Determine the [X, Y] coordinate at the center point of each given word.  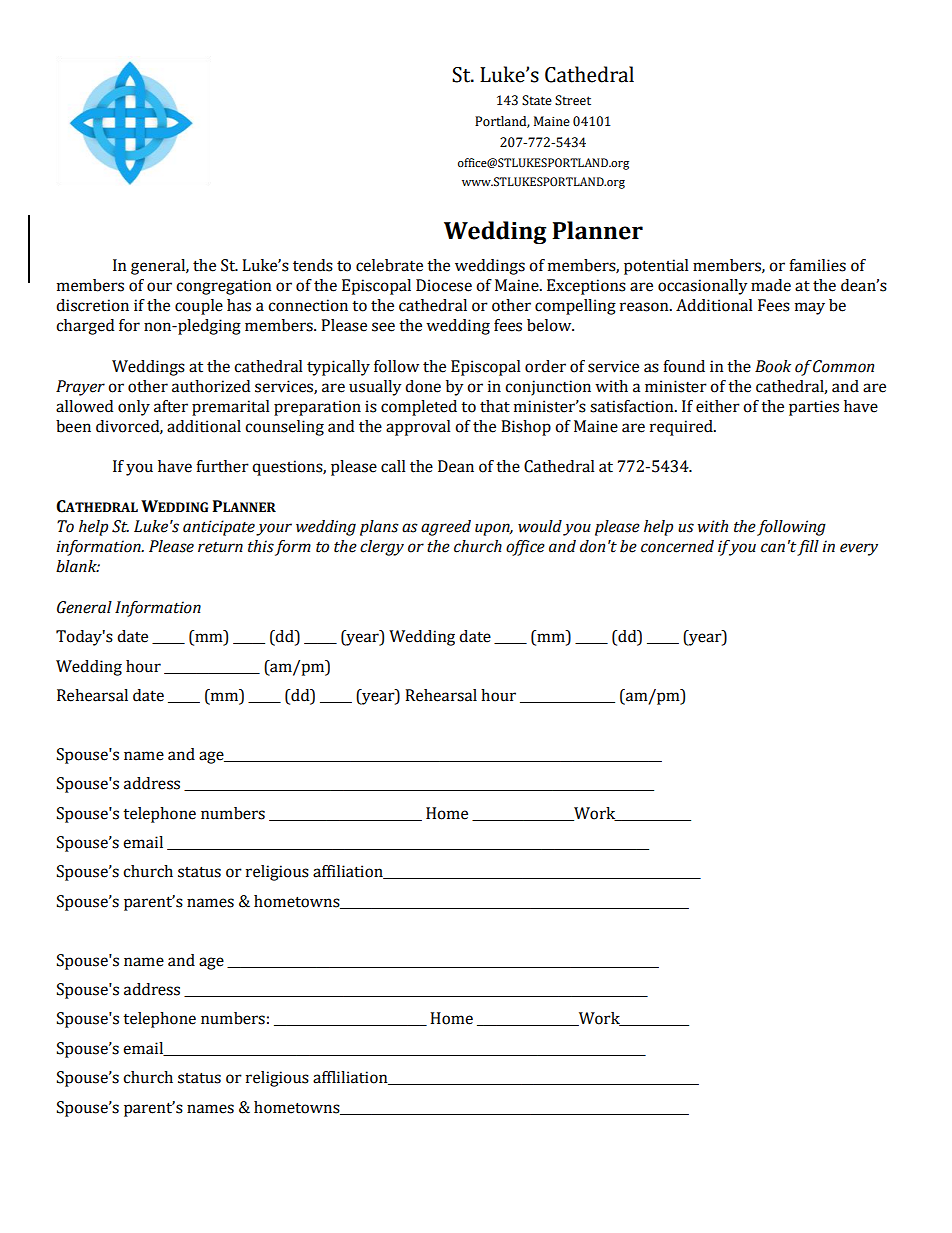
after [171, 406]
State [537, 100]
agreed [446, 528]
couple [199, 307]
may [810, 308]
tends [313, 265]
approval [418, 428]
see [383, 327]
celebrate [389, 265]
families [817, 265]
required [682, 428]
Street [573, 100]
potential [656, 267]
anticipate [219, 528]
